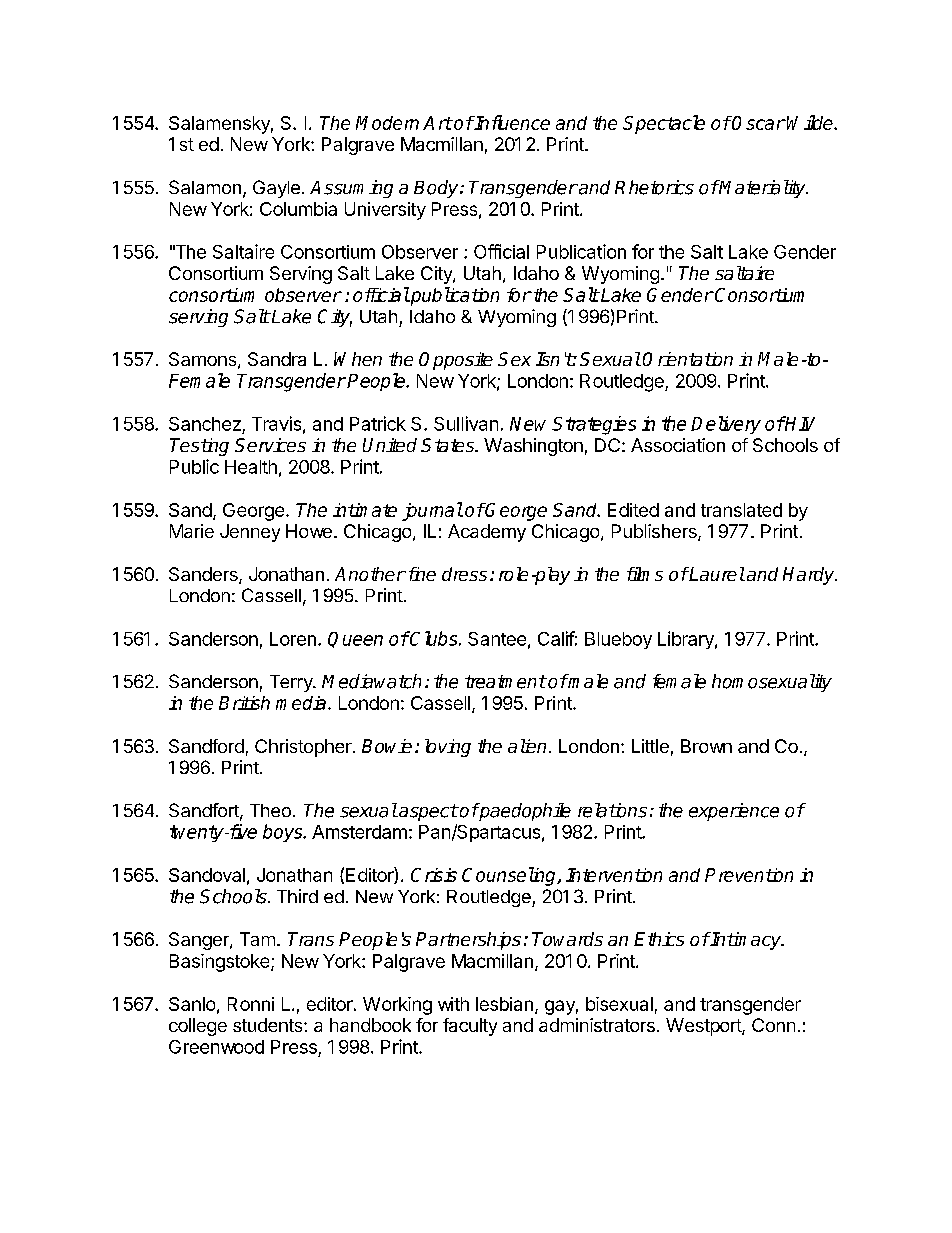  Describe the element at coordinates (763, 189) in the page. I see `Materiality` at that location.
